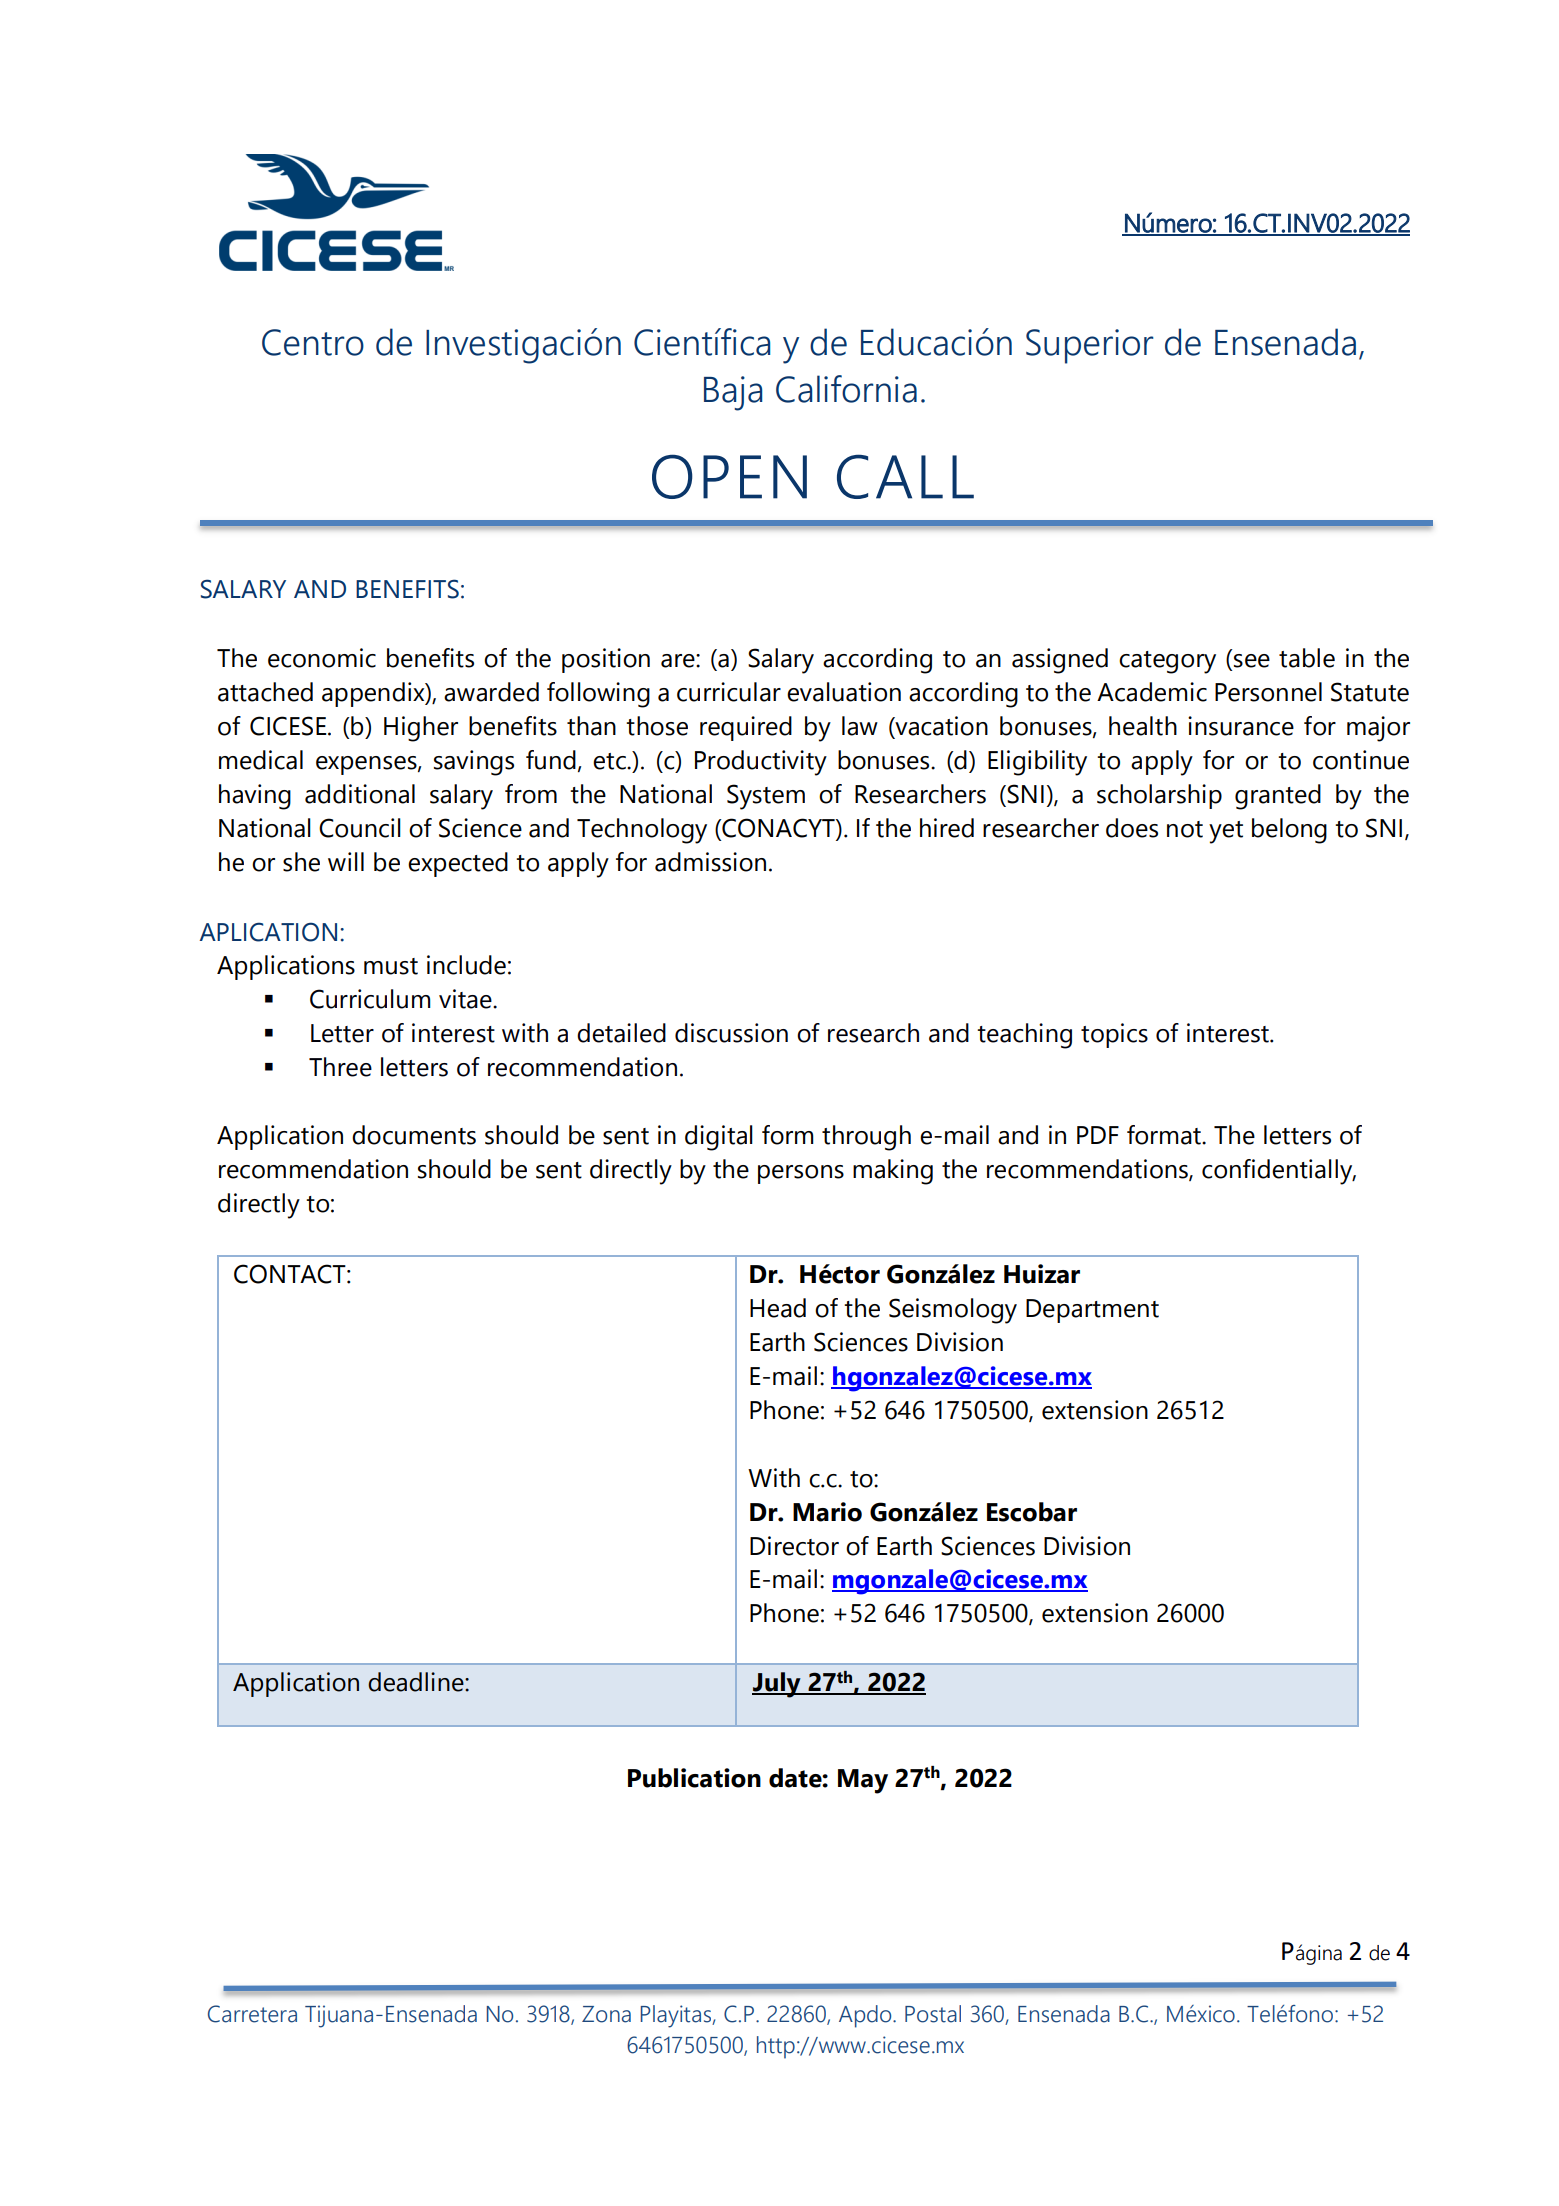 The height and width of the image is (2206, 1559). I want to click on documents, so click(414, 1135).
